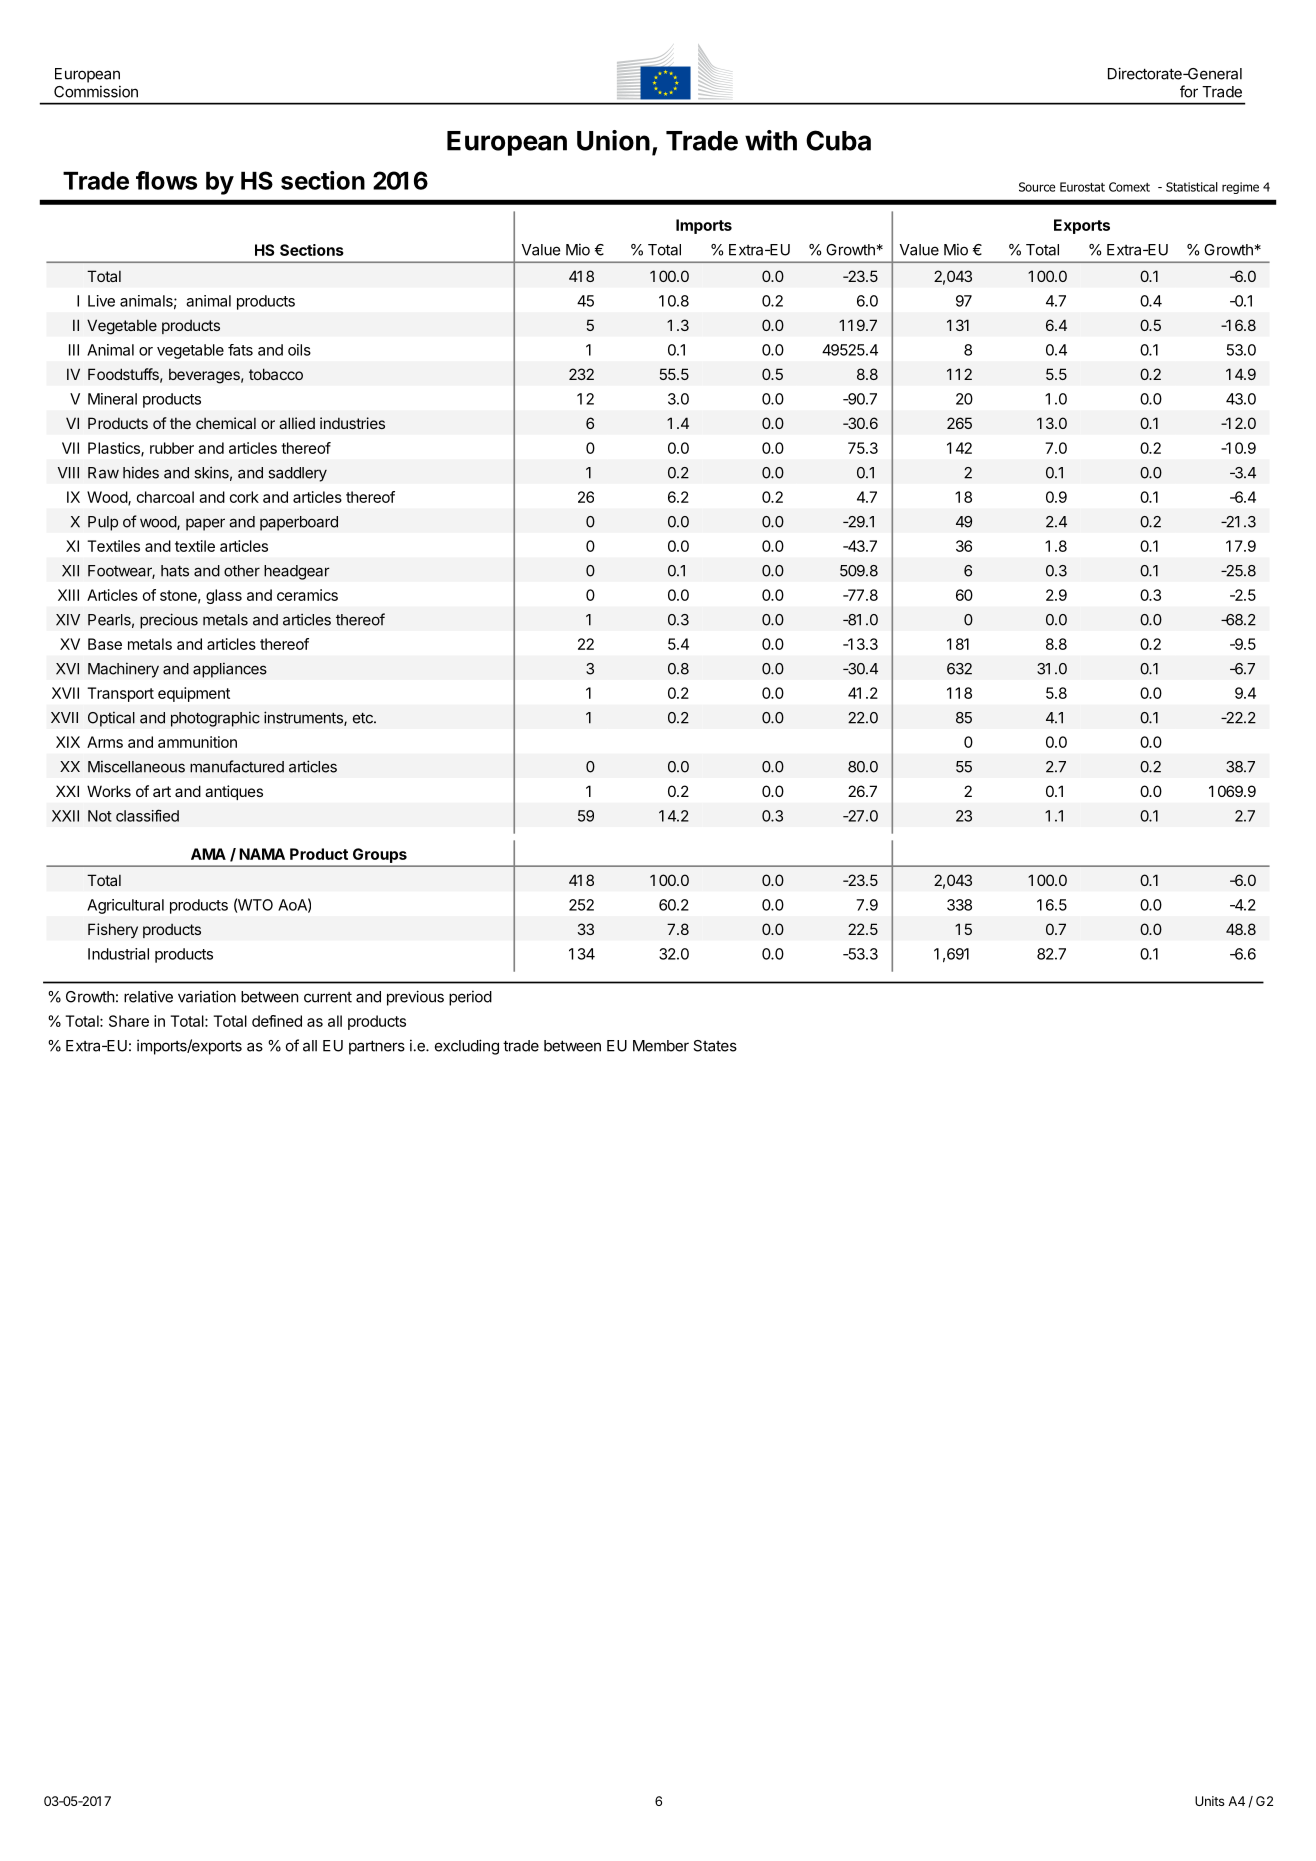 This screenshot has width=1316, height=1861. What do you see at coordinates (166, 180) in the screenshot?
I see `flows` at bounding box center [166, 180].
